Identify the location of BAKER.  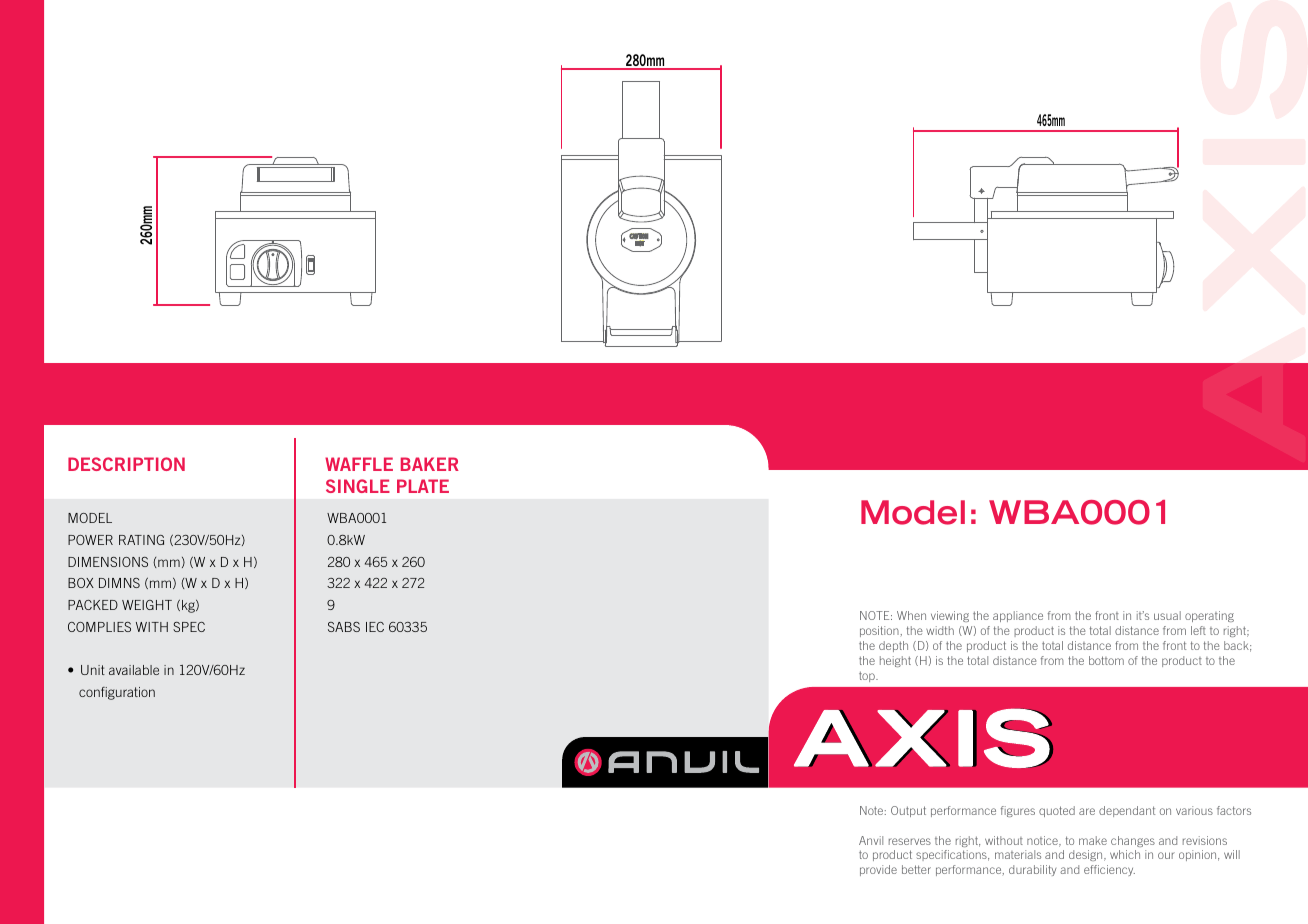
(430, 464).
